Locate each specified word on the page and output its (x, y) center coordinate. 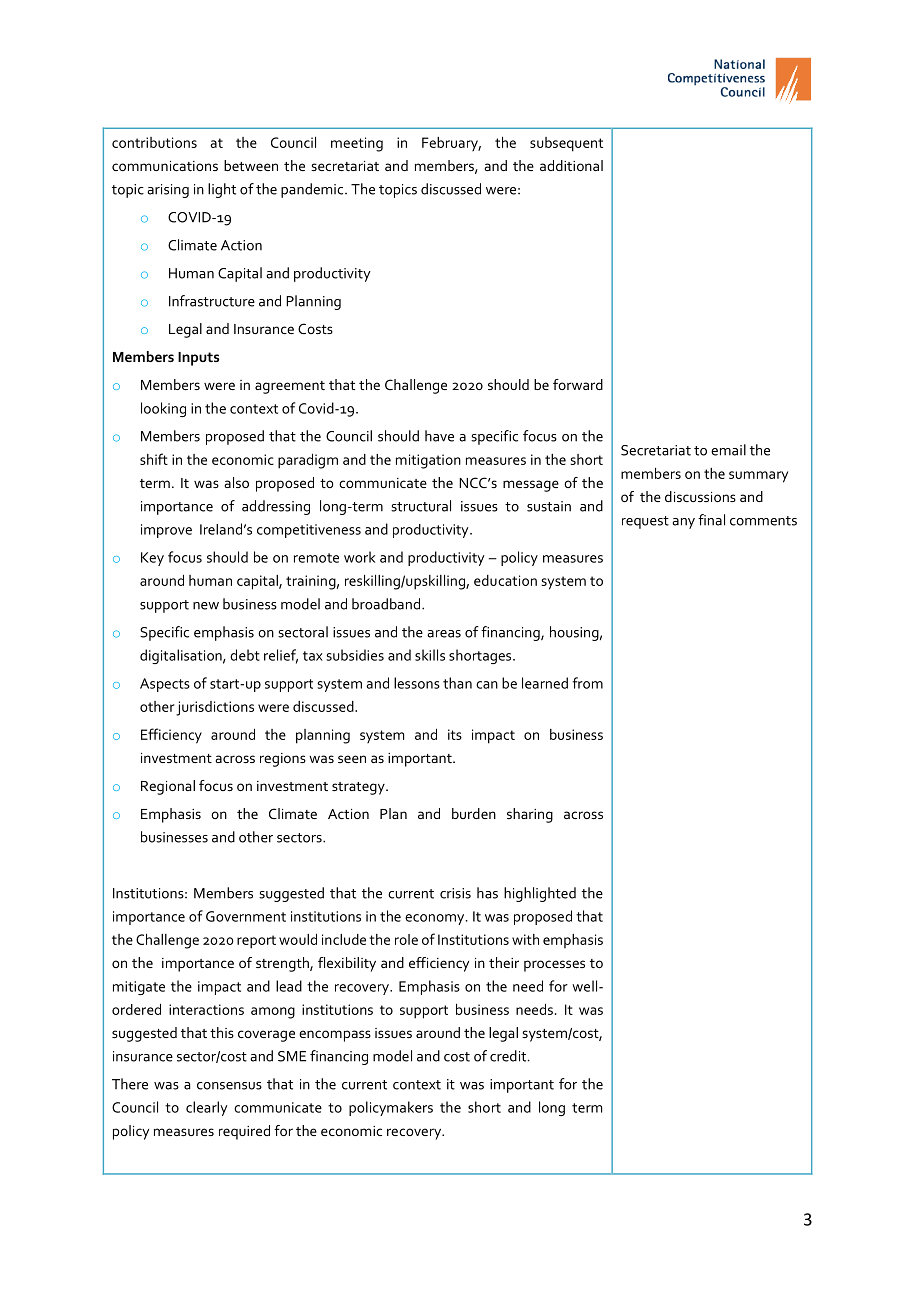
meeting (357, 144)
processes (554, 966)
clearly (207, 1108)
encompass (335, 1036)
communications (165, 166)
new (206, 606)
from (588, 683)
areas (444, 634)
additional (571, 165)
